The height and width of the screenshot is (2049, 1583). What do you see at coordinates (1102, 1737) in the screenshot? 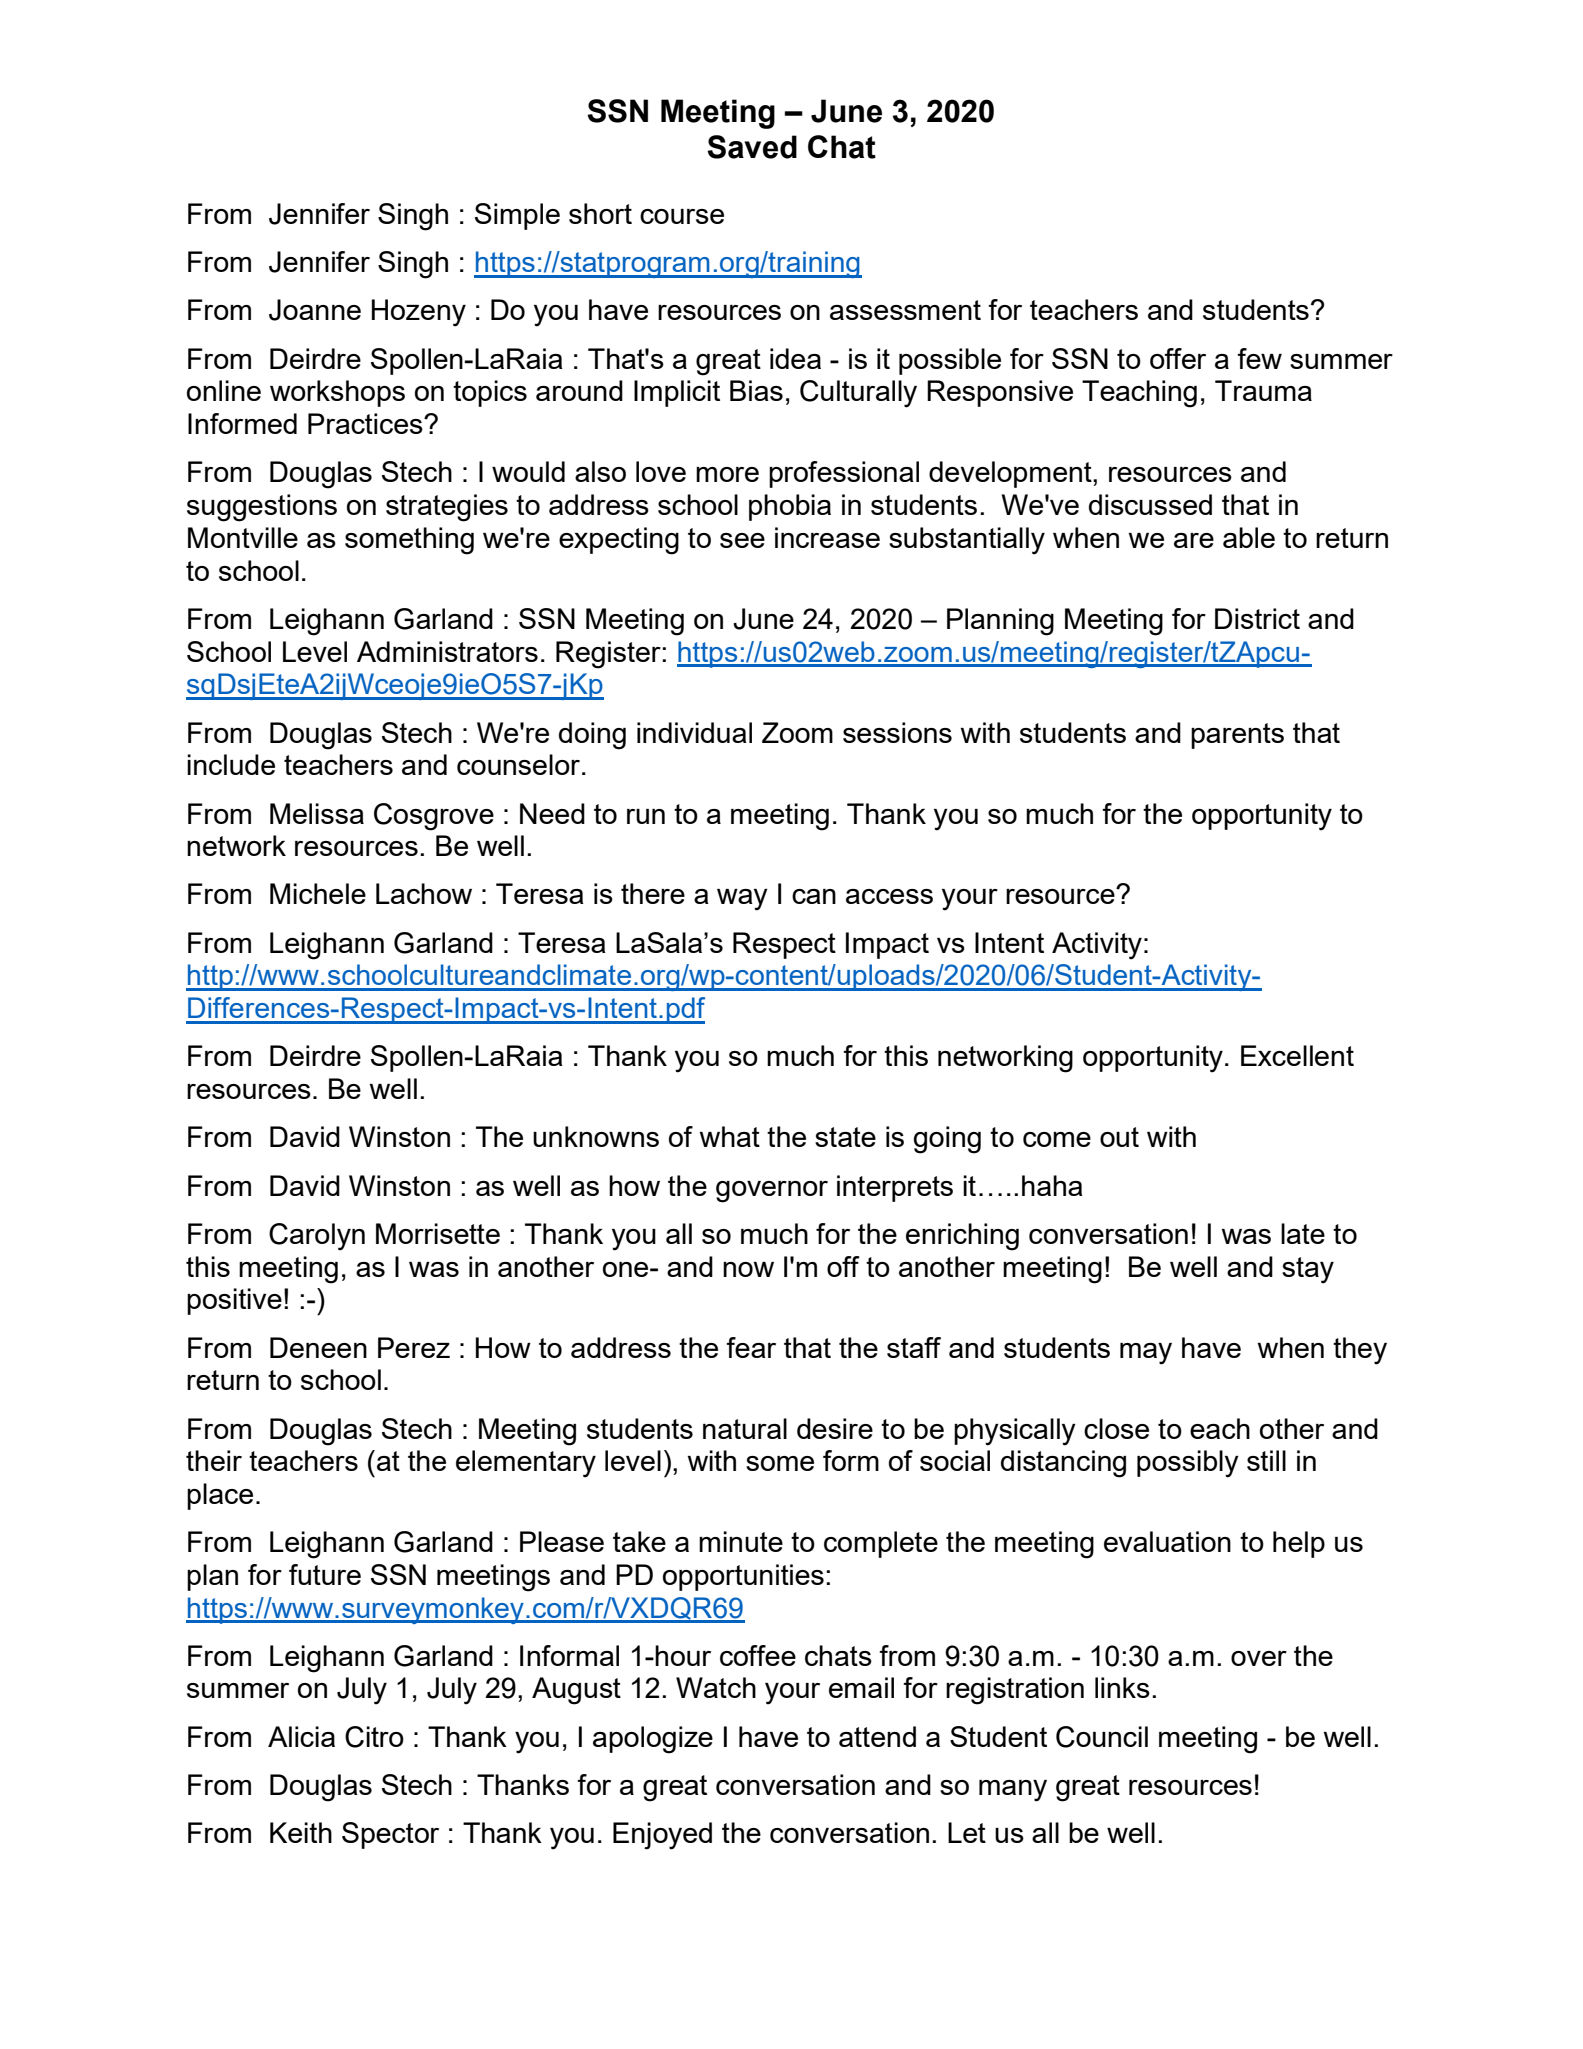
I see `Council` at bounding box center [1102, 1737].
